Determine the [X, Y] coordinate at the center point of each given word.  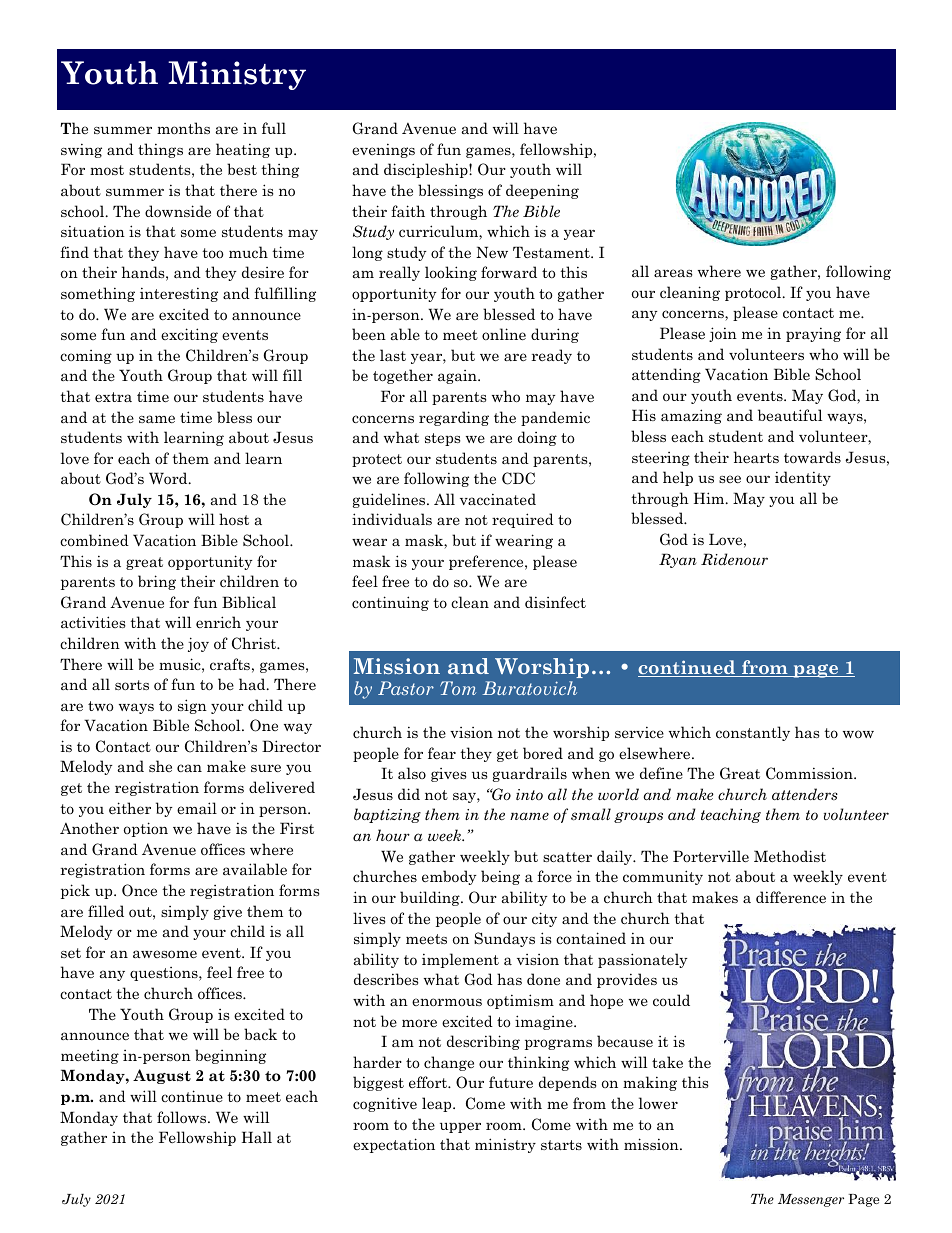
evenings [383, 150]
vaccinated [498, 499]
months [183, 128]
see [730, 479]
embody [449, 877]
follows [183, 1117]
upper [460, 1127]
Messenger [811, 1200]
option [146, 829]
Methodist [790, 856]
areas [673, 273]
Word [169, 478]
